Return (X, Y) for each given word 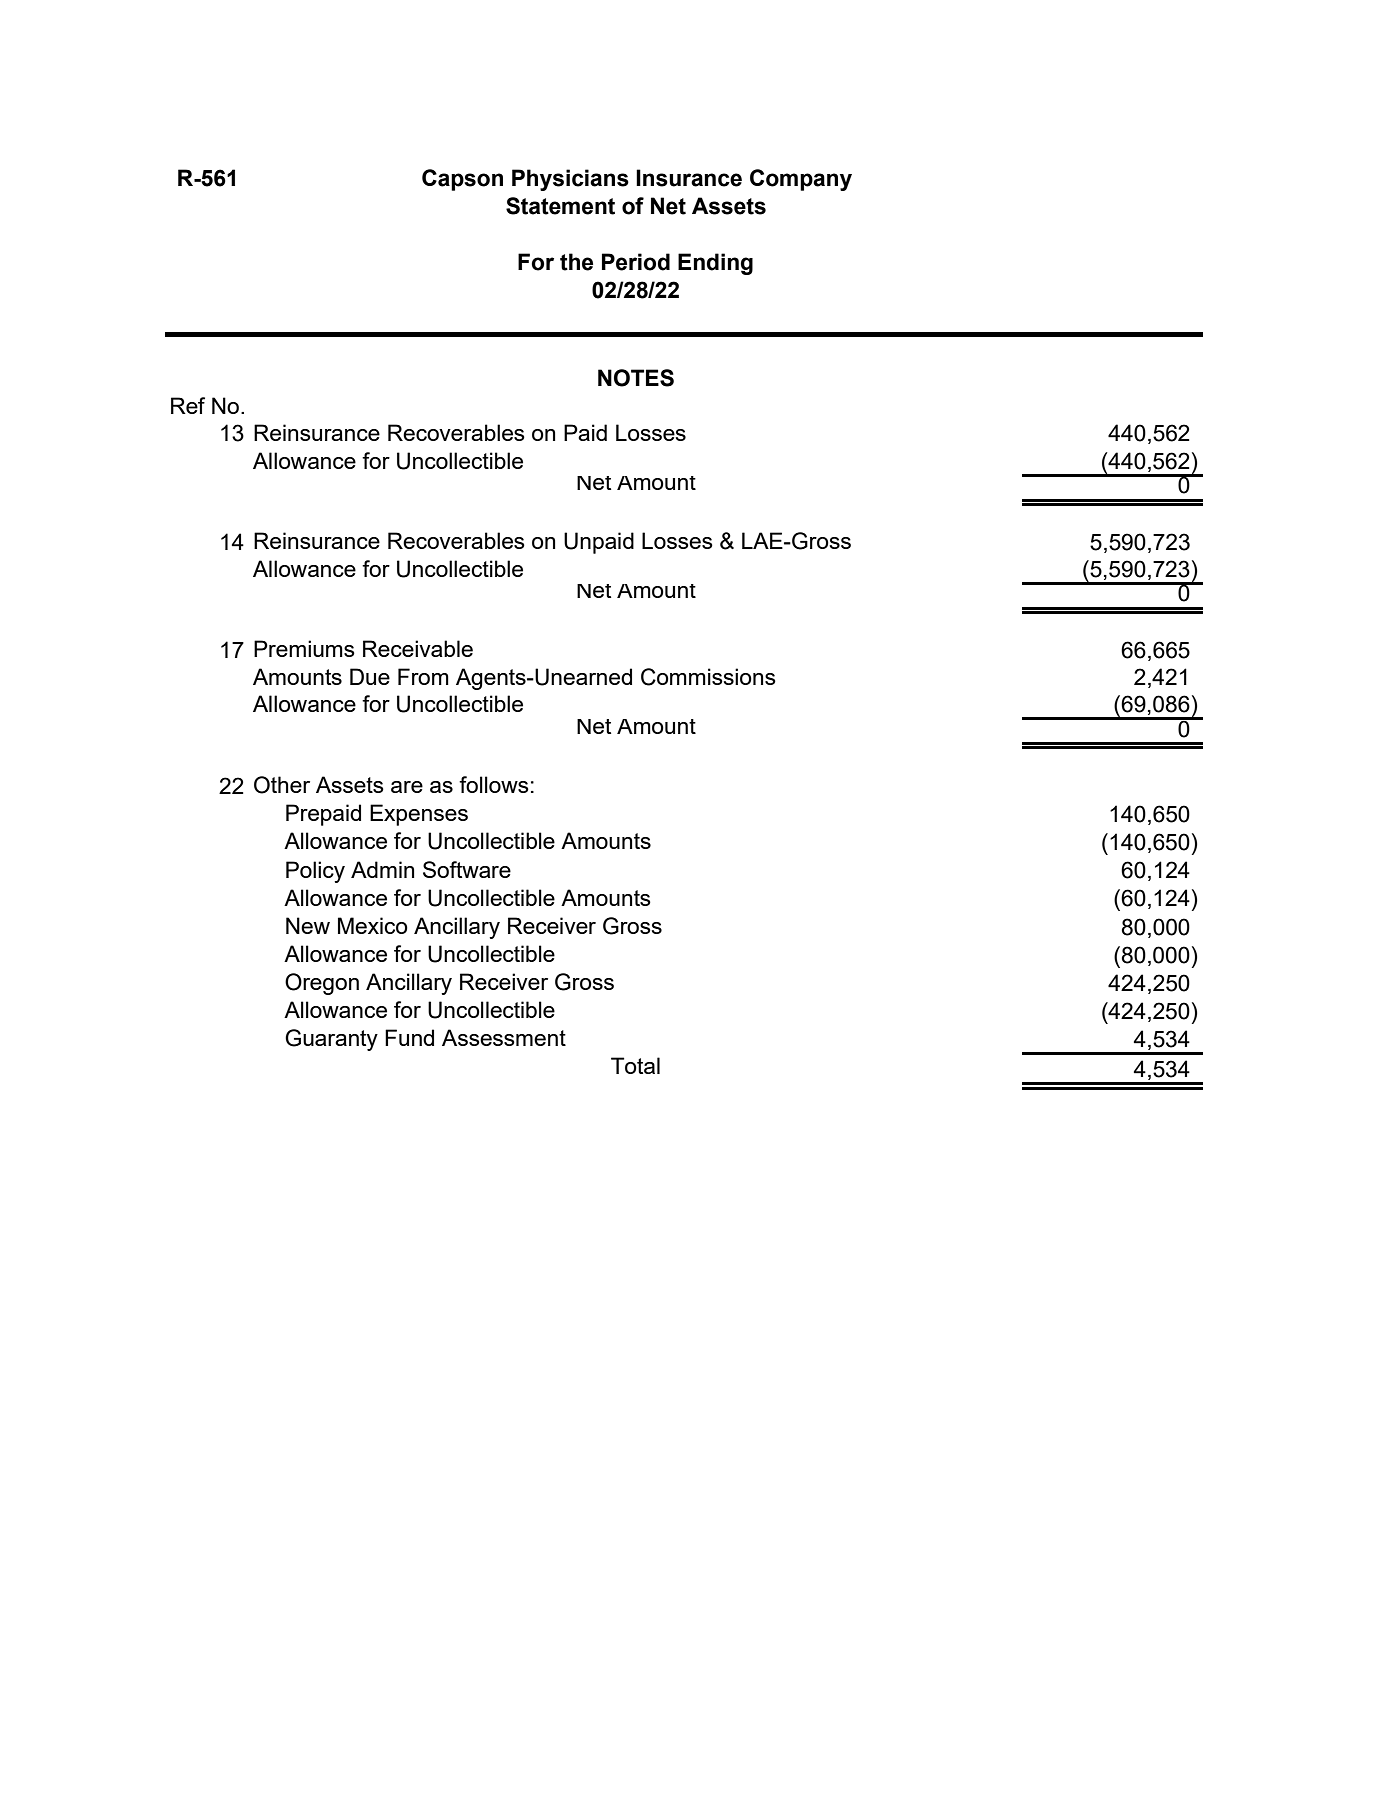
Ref (188, 405)
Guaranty (331, 1040)
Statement (560, 206)
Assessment (504, 1037)
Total (635, 1065)
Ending (715, 264)
